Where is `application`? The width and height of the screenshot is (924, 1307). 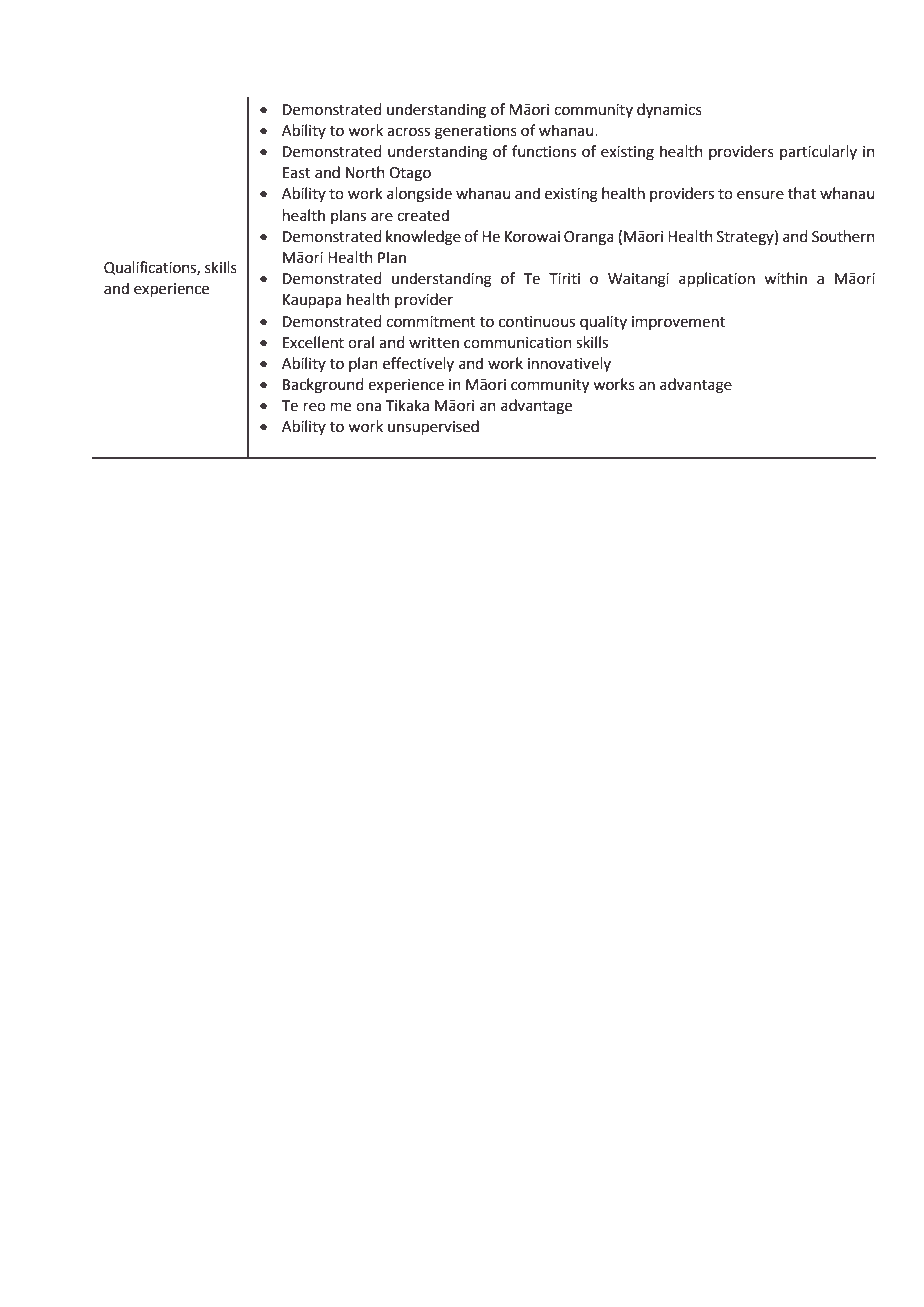
application is located at coordinates (717, 280).
